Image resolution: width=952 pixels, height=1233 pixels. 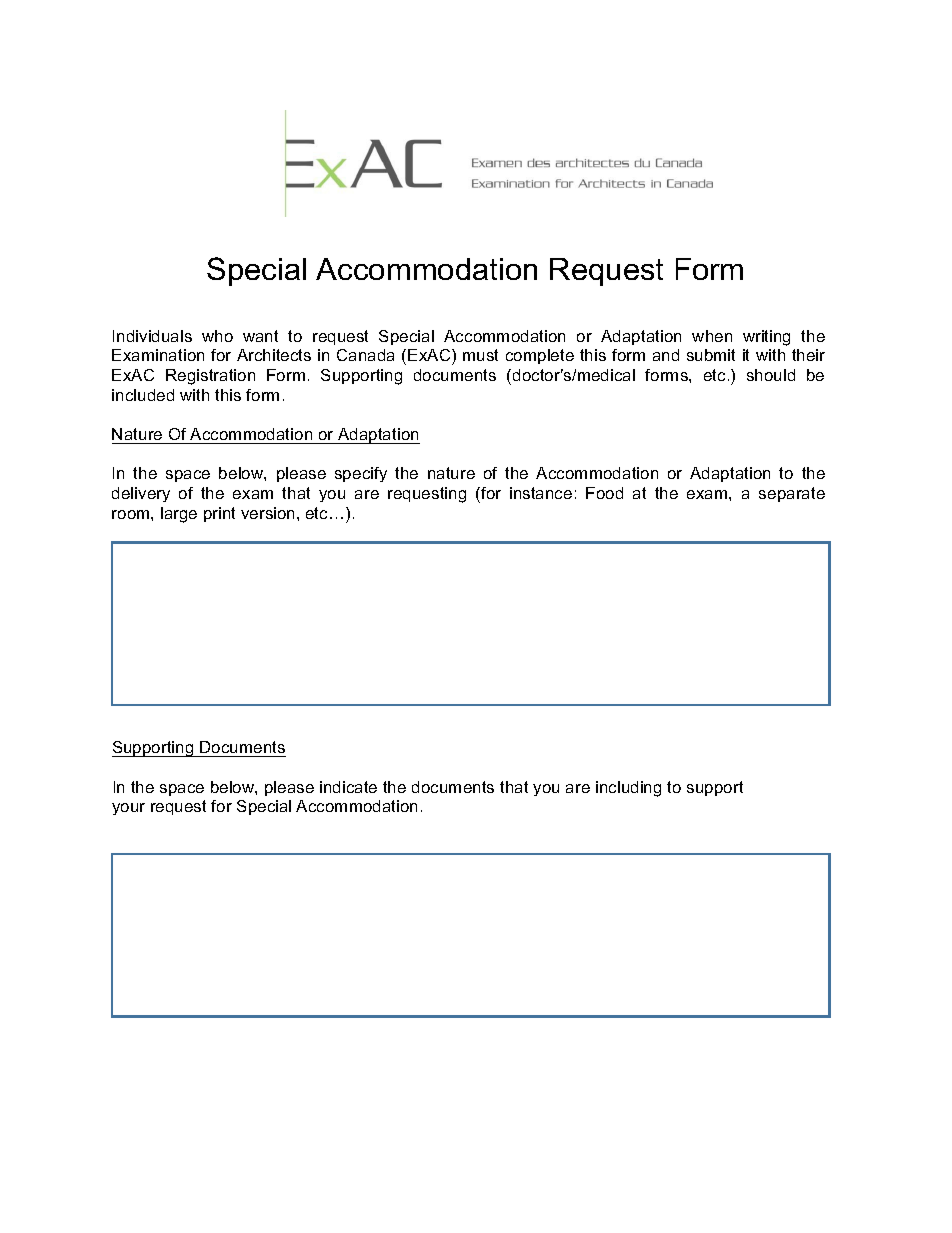 I want to click on version, so click(x=269, y=513).
